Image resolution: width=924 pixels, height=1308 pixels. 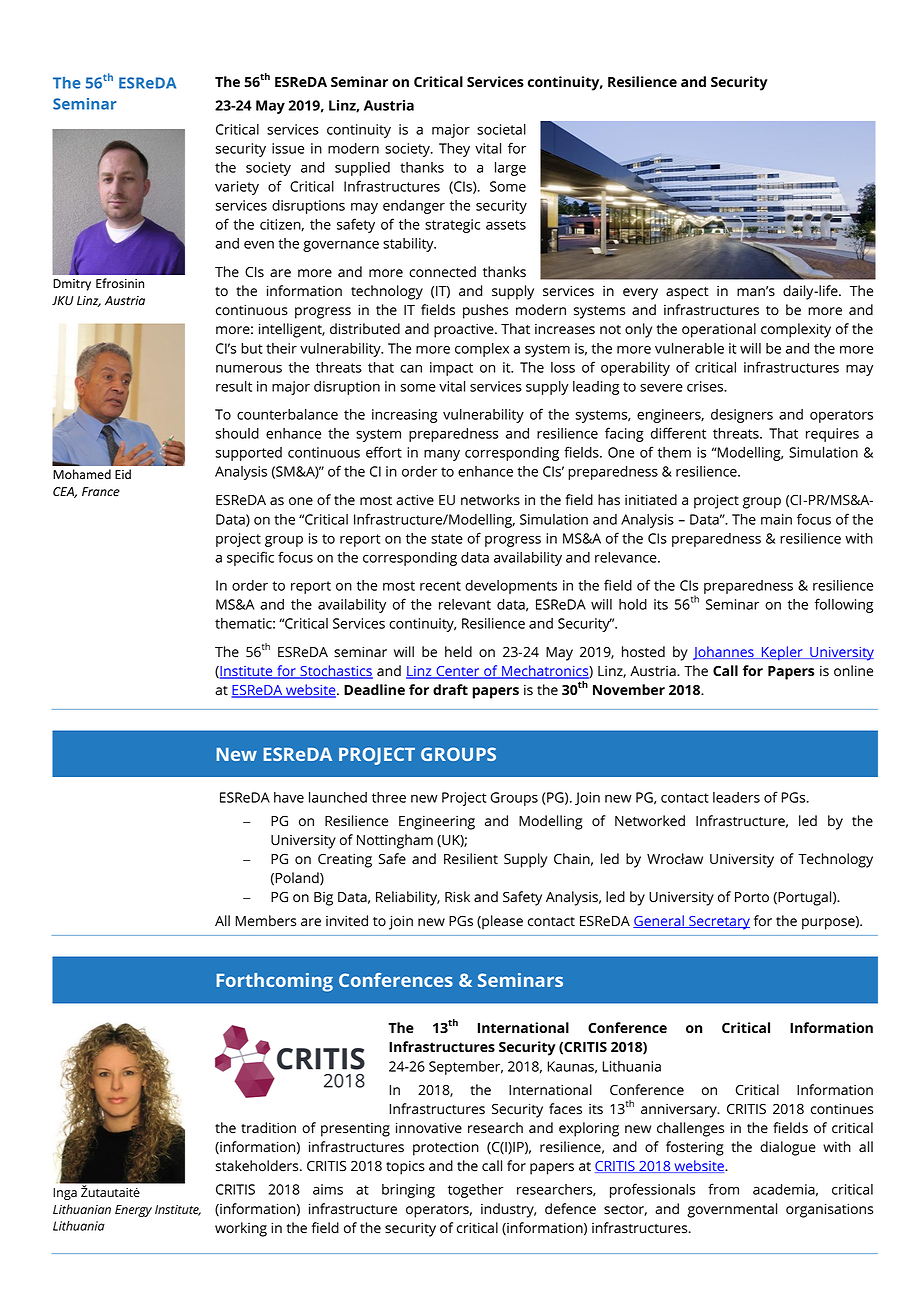 I want to click on Energy, so click(x=133, y=1211).
